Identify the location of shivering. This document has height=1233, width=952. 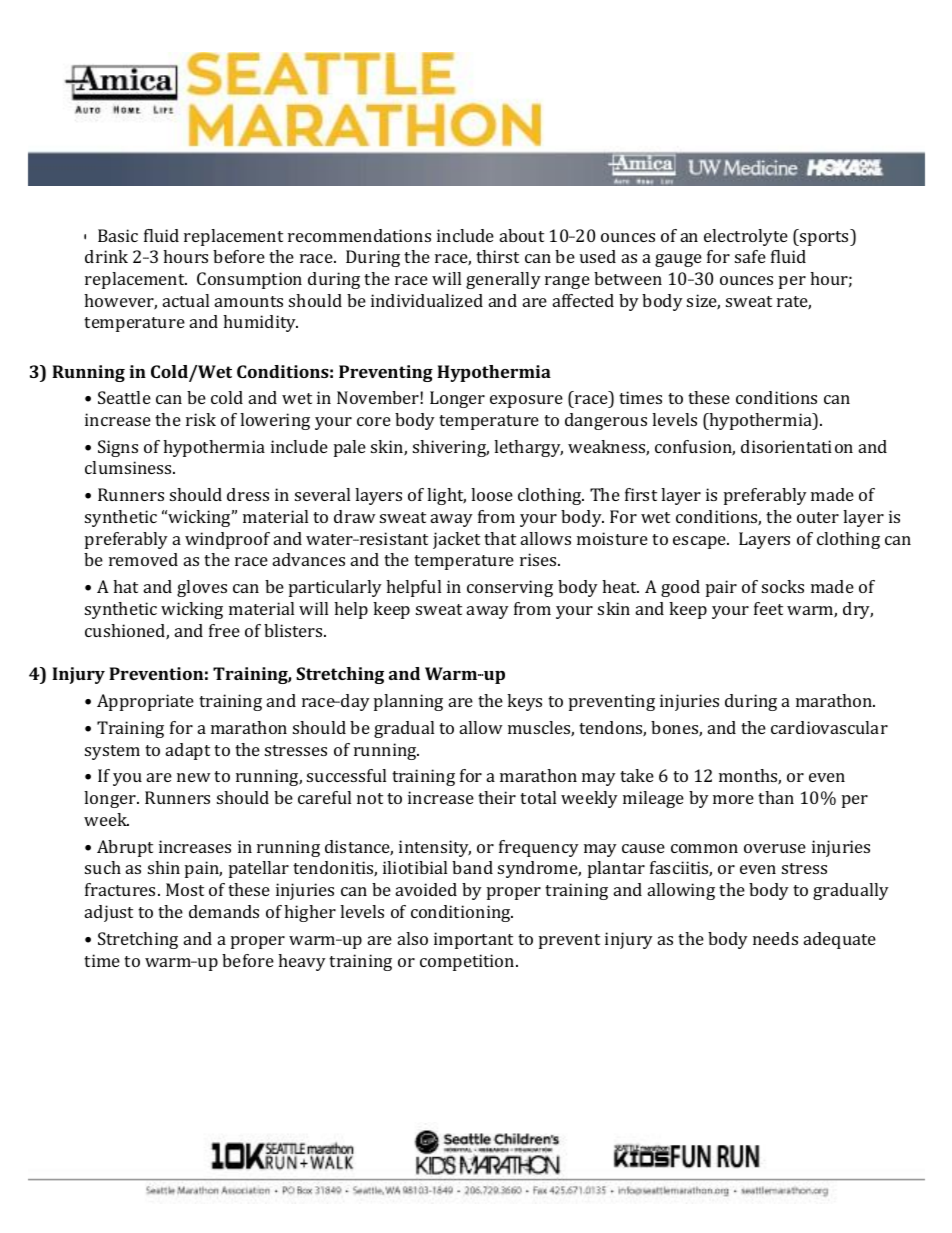
(451, 448).
